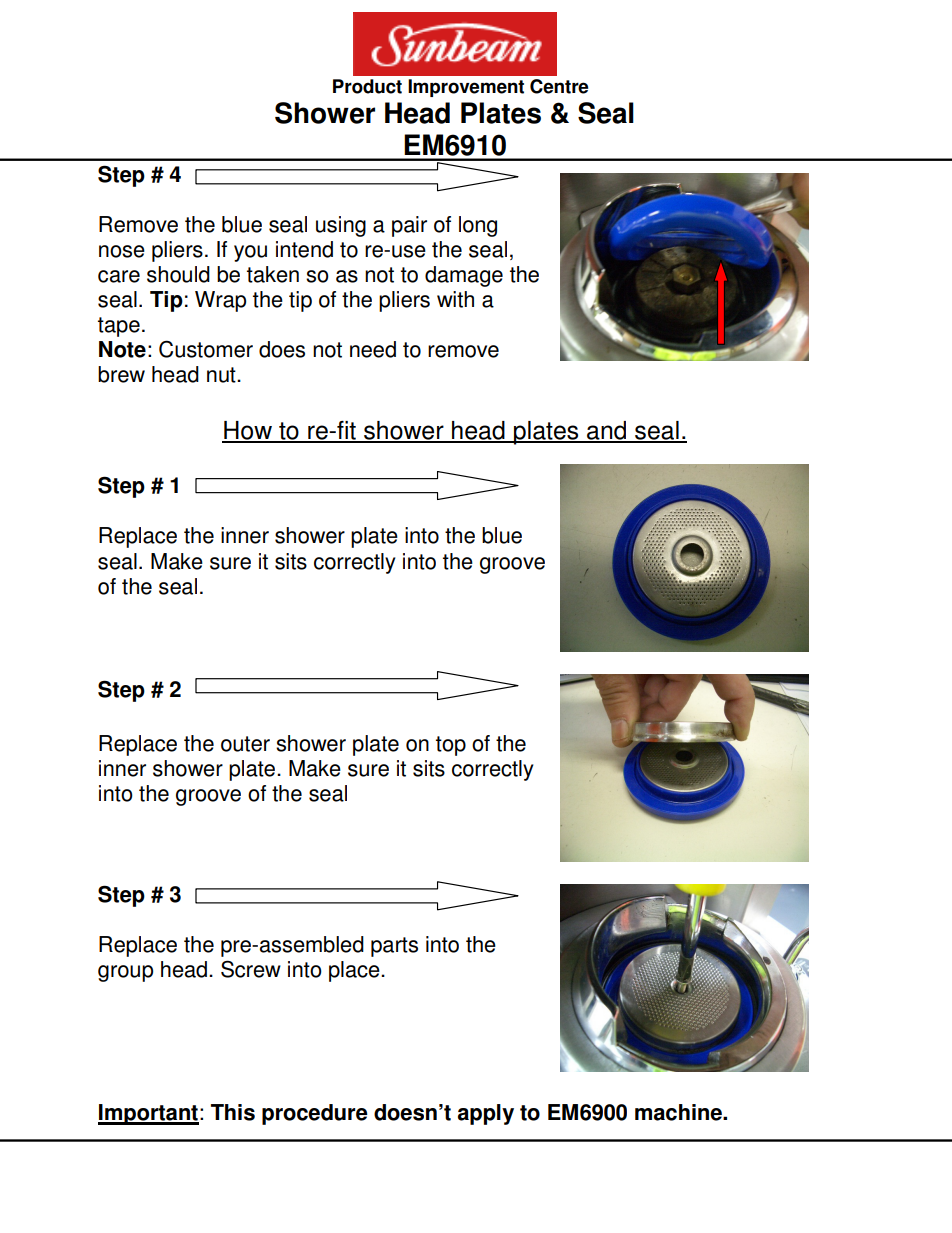  I want to click on top, so click(451, 746).
